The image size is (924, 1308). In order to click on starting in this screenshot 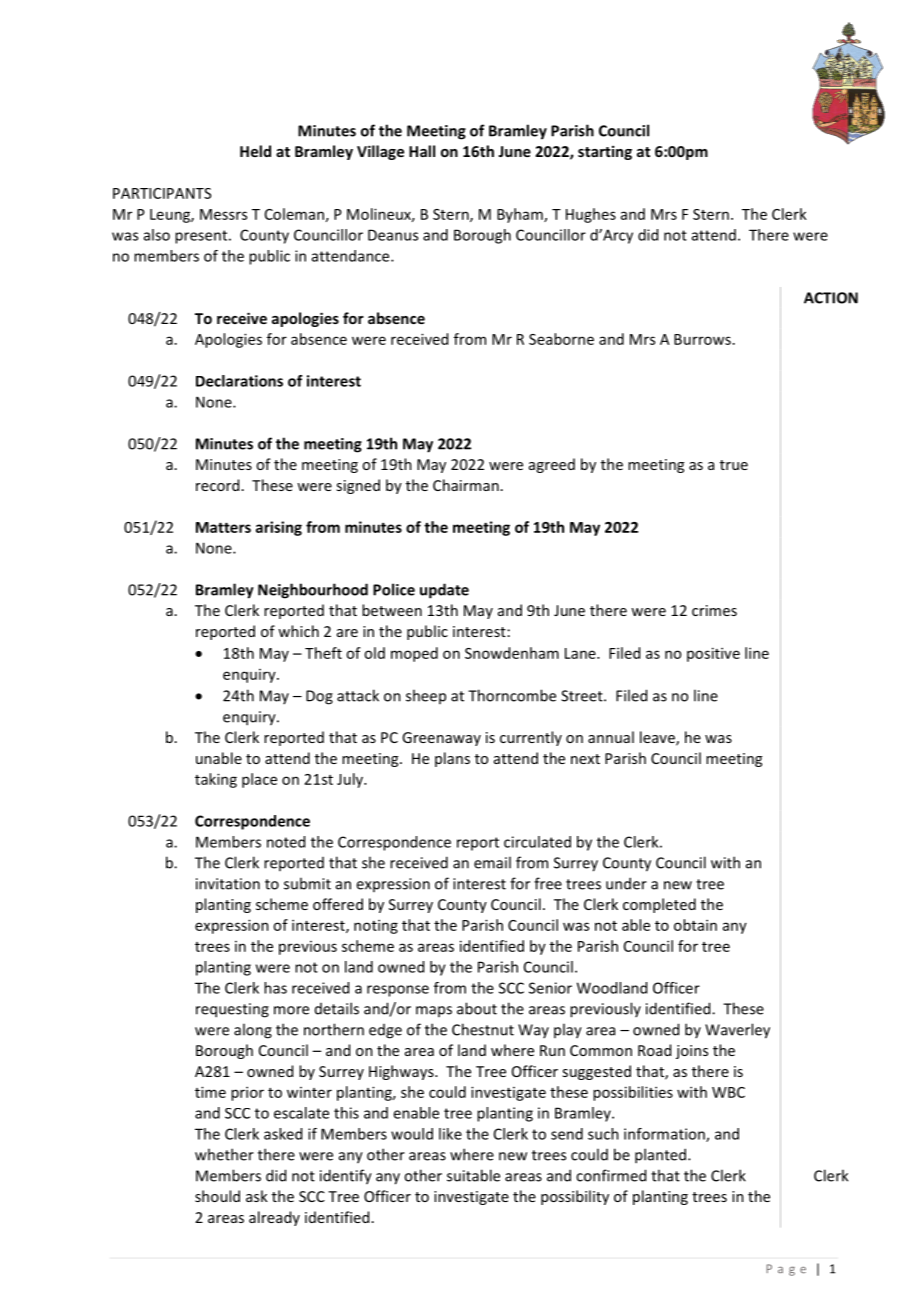, I will do `click(605, 152)`.
